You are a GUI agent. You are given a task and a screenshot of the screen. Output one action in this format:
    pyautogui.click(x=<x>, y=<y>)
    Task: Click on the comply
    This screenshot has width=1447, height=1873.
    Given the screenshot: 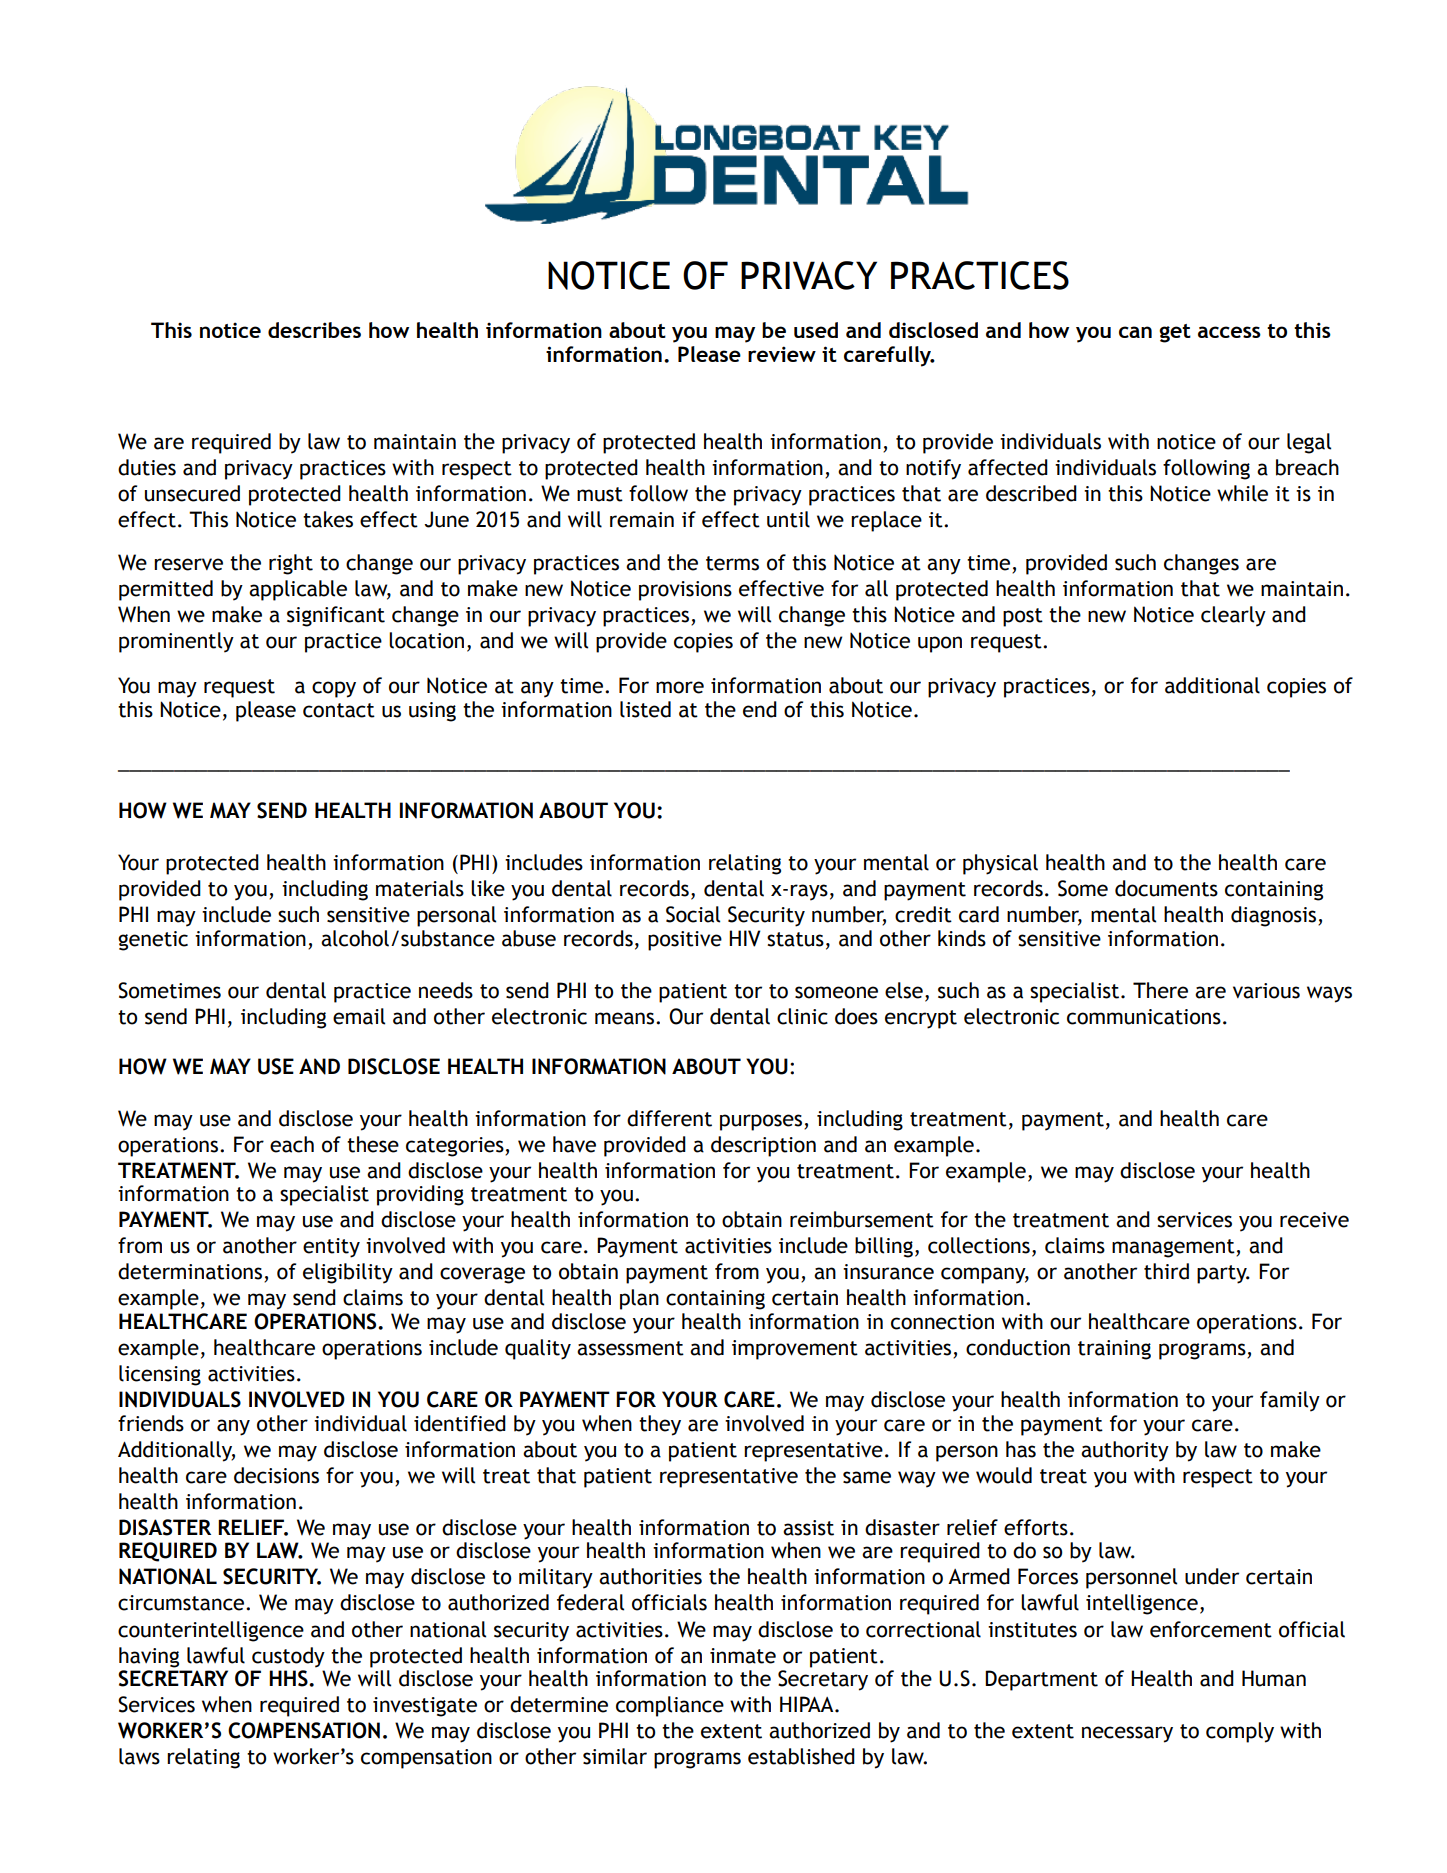 What is the action you would take?
    pyautogui.click(x=1240, y=1732)
